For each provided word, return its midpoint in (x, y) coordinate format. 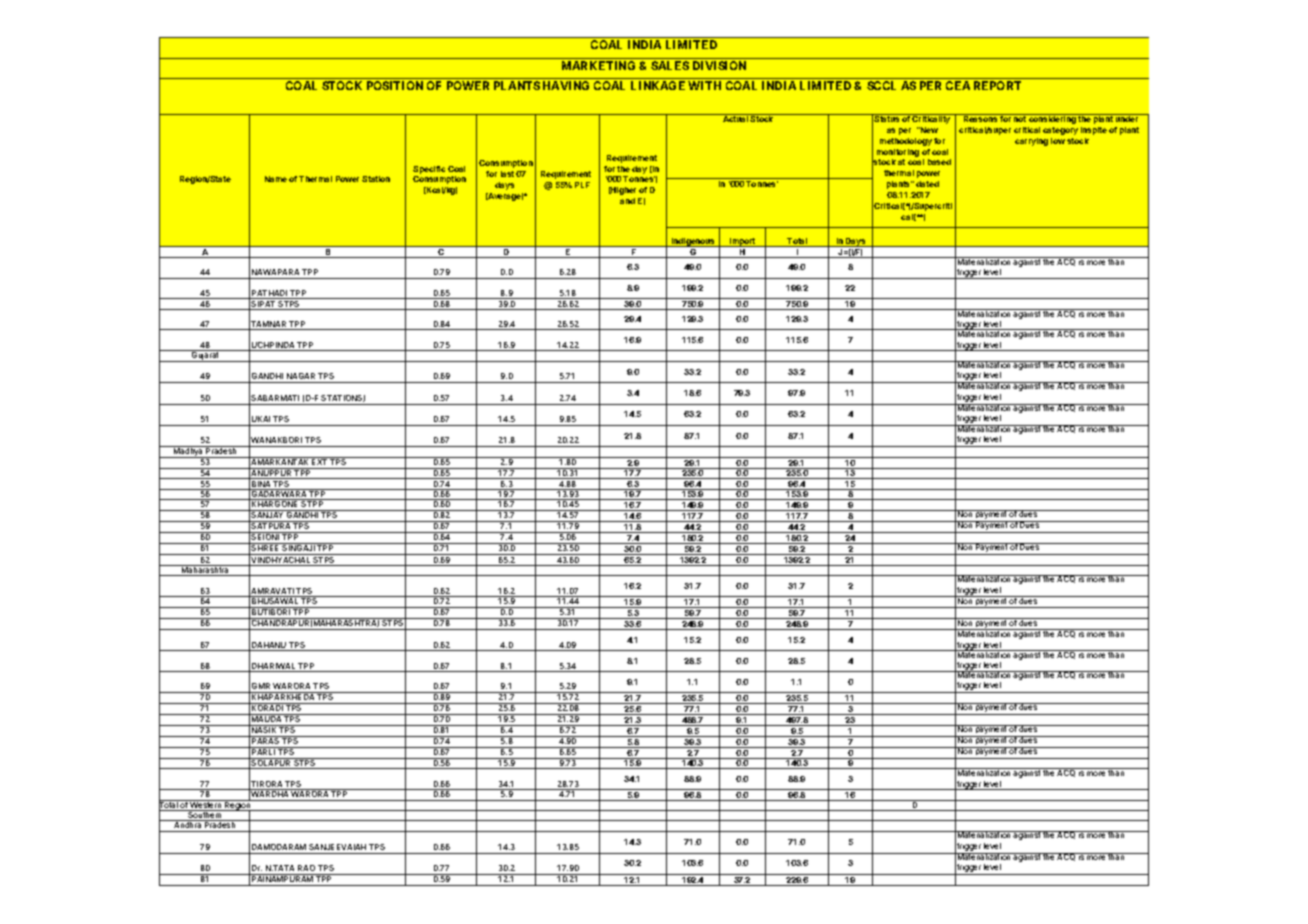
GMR (261, 686)
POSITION (395, 85)
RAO (306, 868)
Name (276, 179)
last (507, 174)
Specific (429, 170)
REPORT (997, 85)
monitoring (898, 153)
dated (927, 184)
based (939, 162)
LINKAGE (658, 85)
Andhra (188, 827)
